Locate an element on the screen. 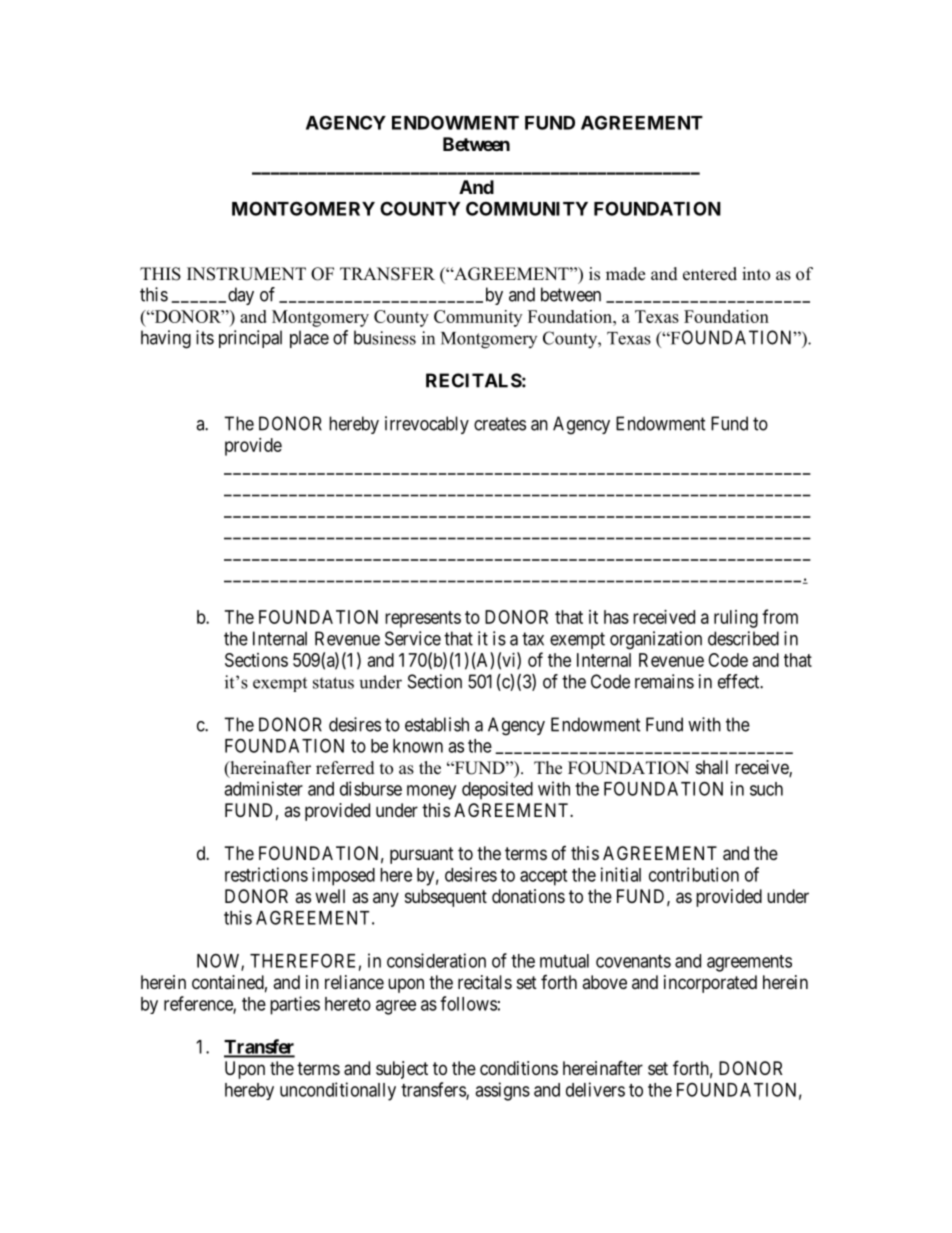  business is located at coordinates (385, 337).
